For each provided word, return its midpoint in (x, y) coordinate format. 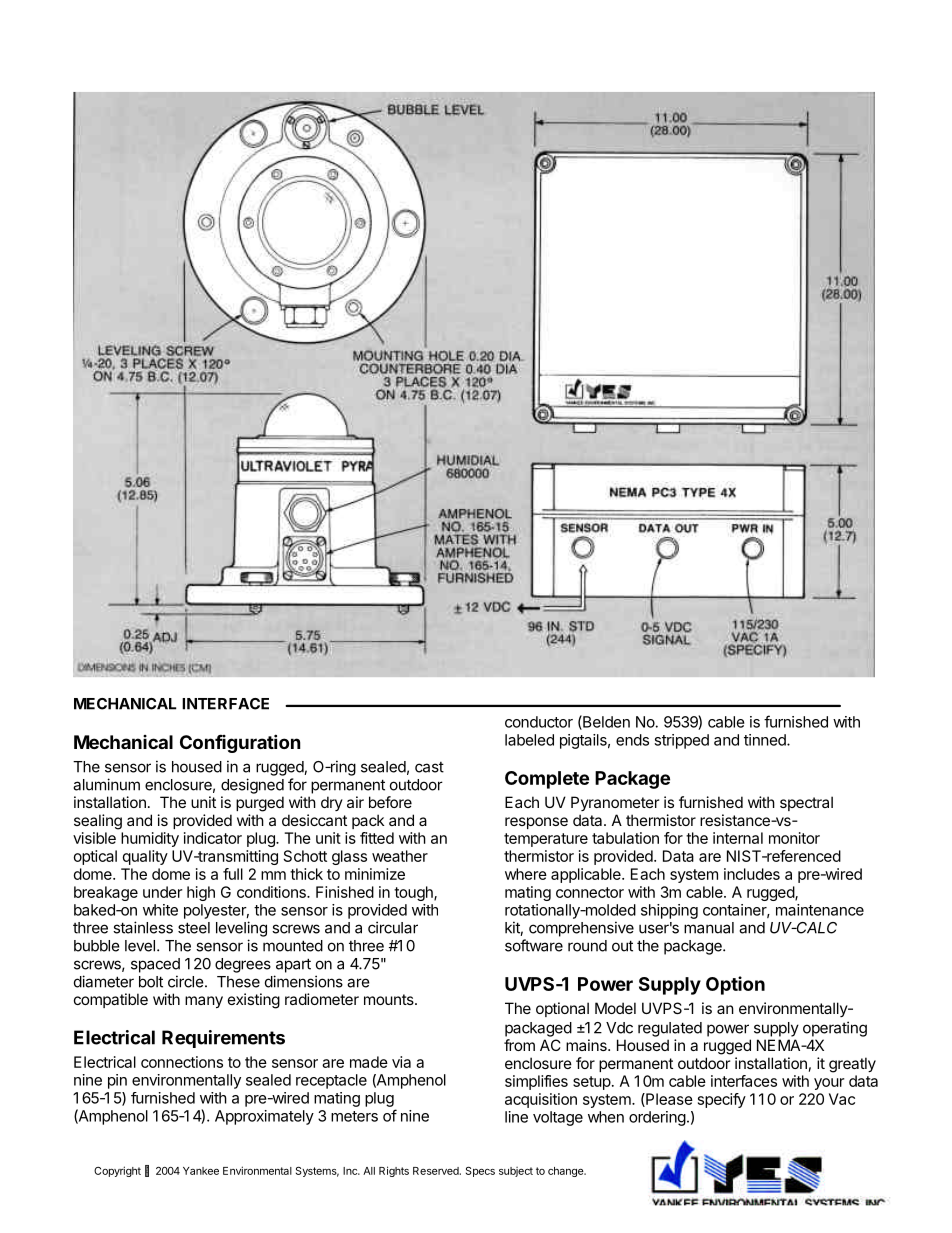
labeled (529, 740)
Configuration (240, 743)
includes (752, 874)
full (233, 874)
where (526, 874)
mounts (390, 999)
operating (835, 1029)
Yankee (201, 1171)
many (204, 1002)
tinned (766, 740)
